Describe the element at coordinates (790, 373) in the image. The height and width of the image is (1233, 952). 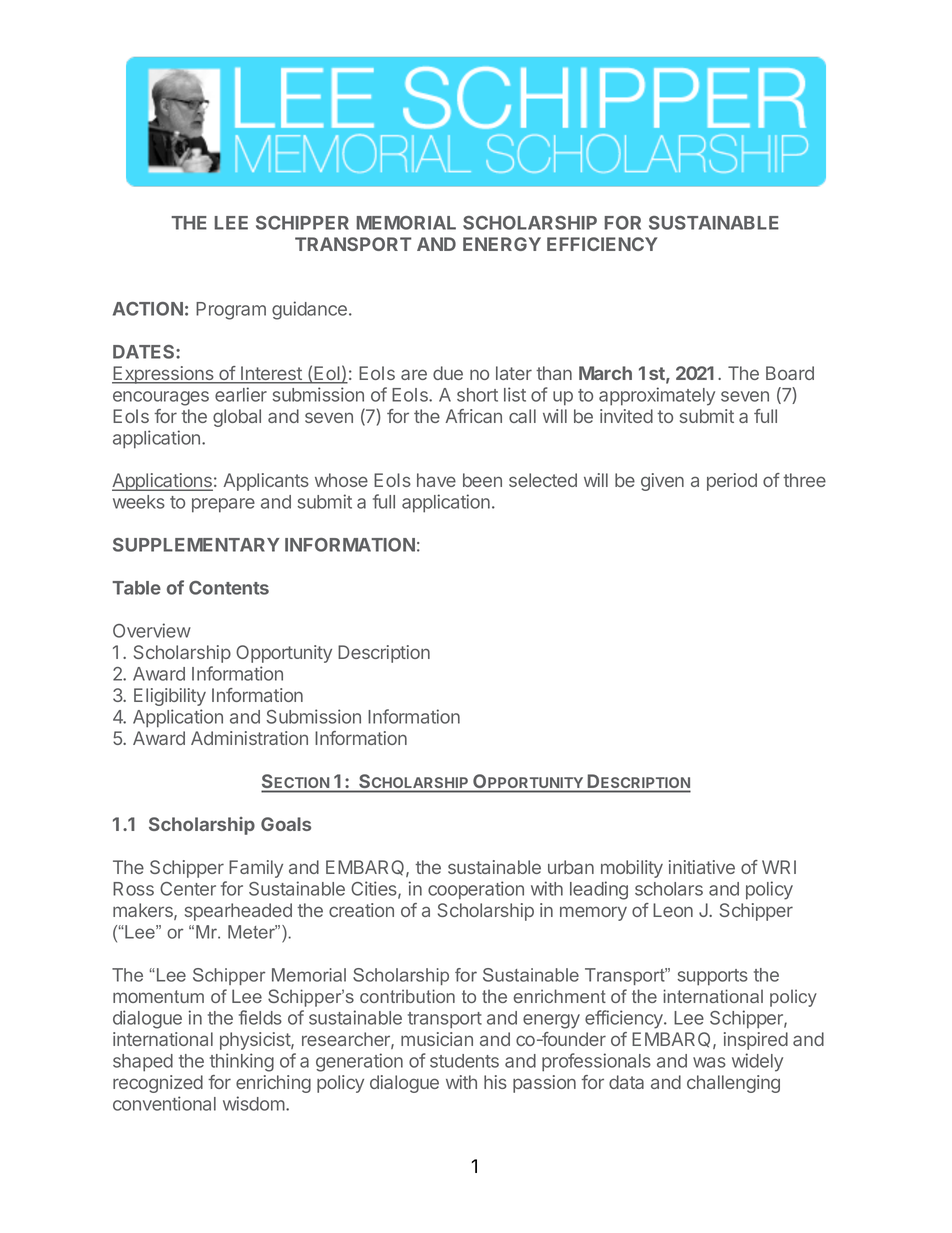
I see `Board` at that location.
